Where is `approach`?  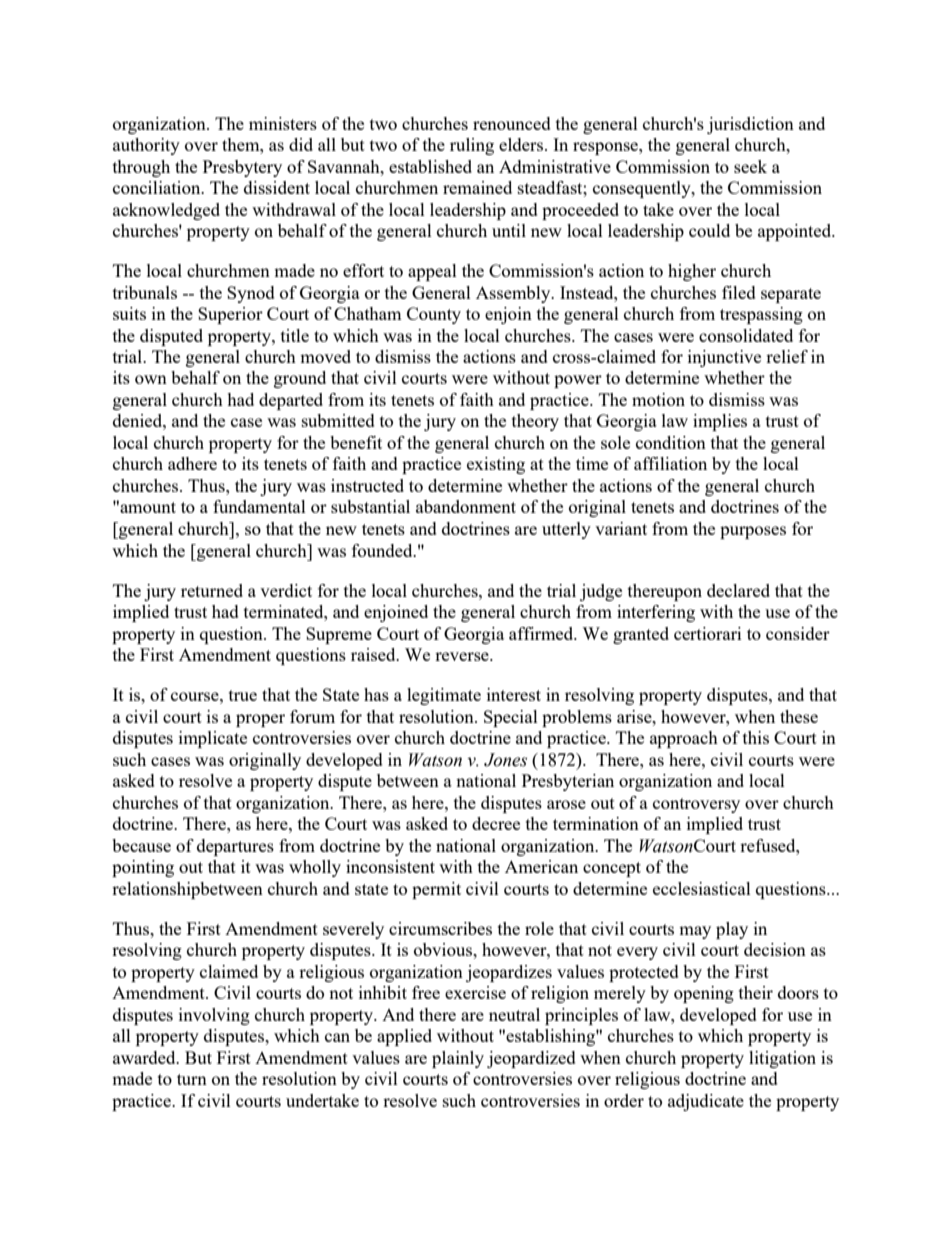 approach is located at coordinates (684, 739).
